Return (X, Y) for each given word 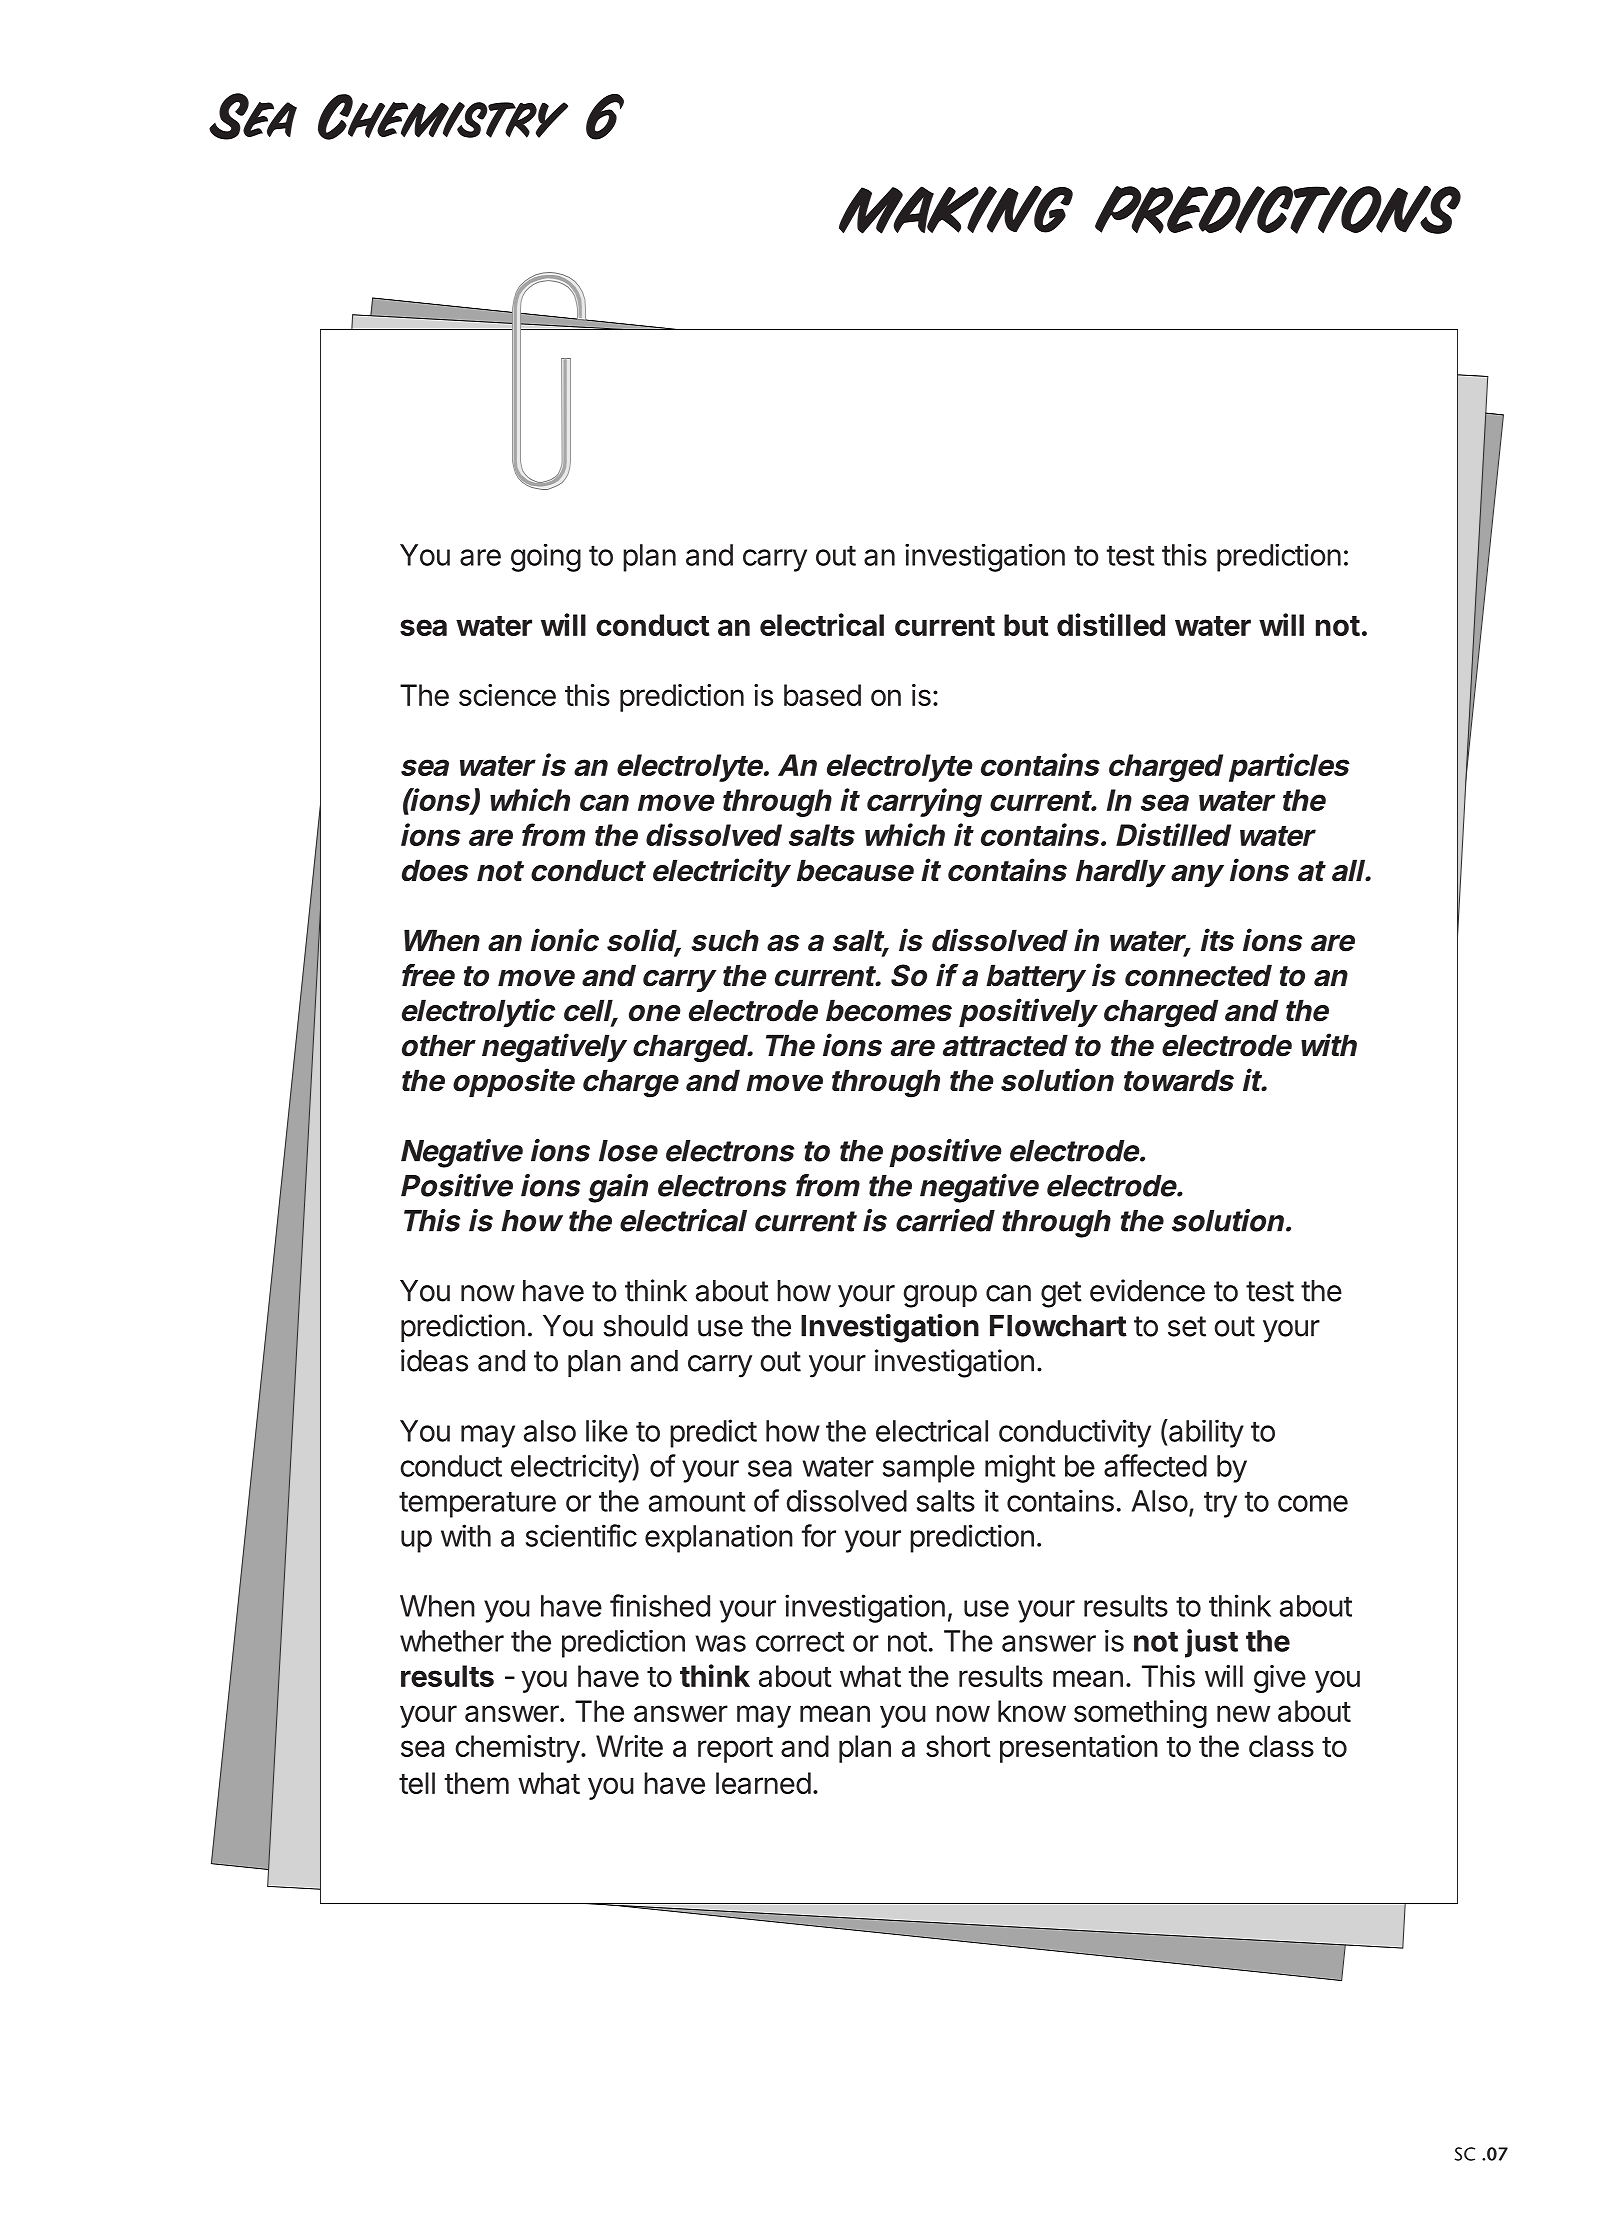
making (956, 209)
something (1140, 1714)
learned (763, 1783)
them (477, 1783)
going (546, 558)
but (1026, 625)
